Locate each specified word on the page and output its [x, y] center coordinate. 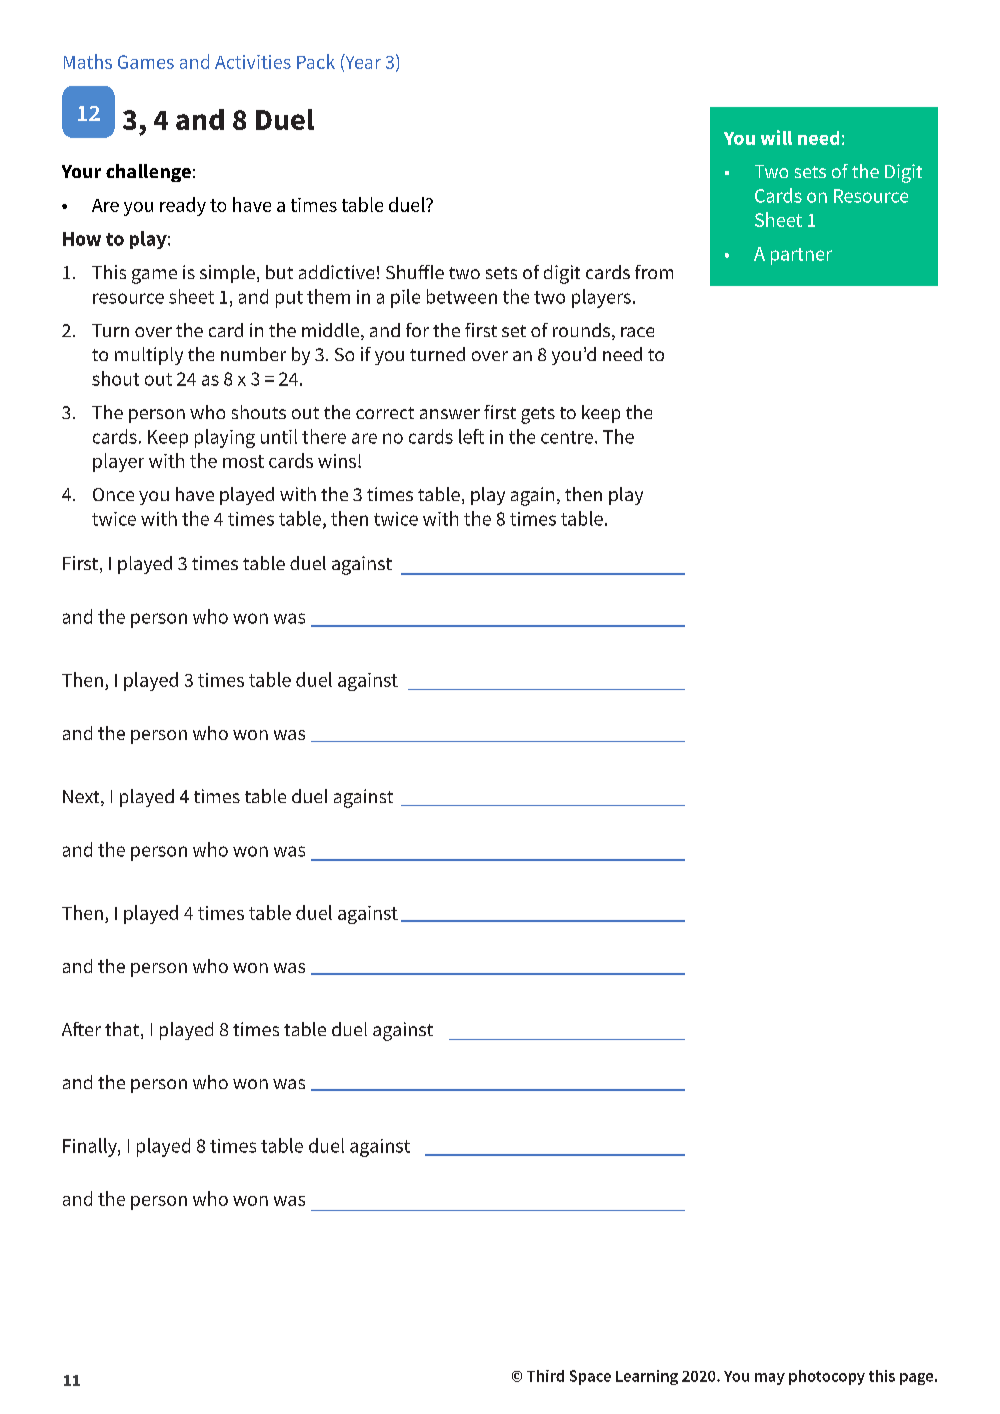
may [770, 1379]
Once [113, 494]
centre [567, 437]
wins [337, 461]
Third [545, 1376]
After [81, 1029]
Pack [316, 61]
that [123, 1030]
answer [450, 414]
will [776, 137]
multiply [149, 356]
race [637, 332]
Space [590, 1377]
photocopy [827, 1377]
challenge [148, 173]
